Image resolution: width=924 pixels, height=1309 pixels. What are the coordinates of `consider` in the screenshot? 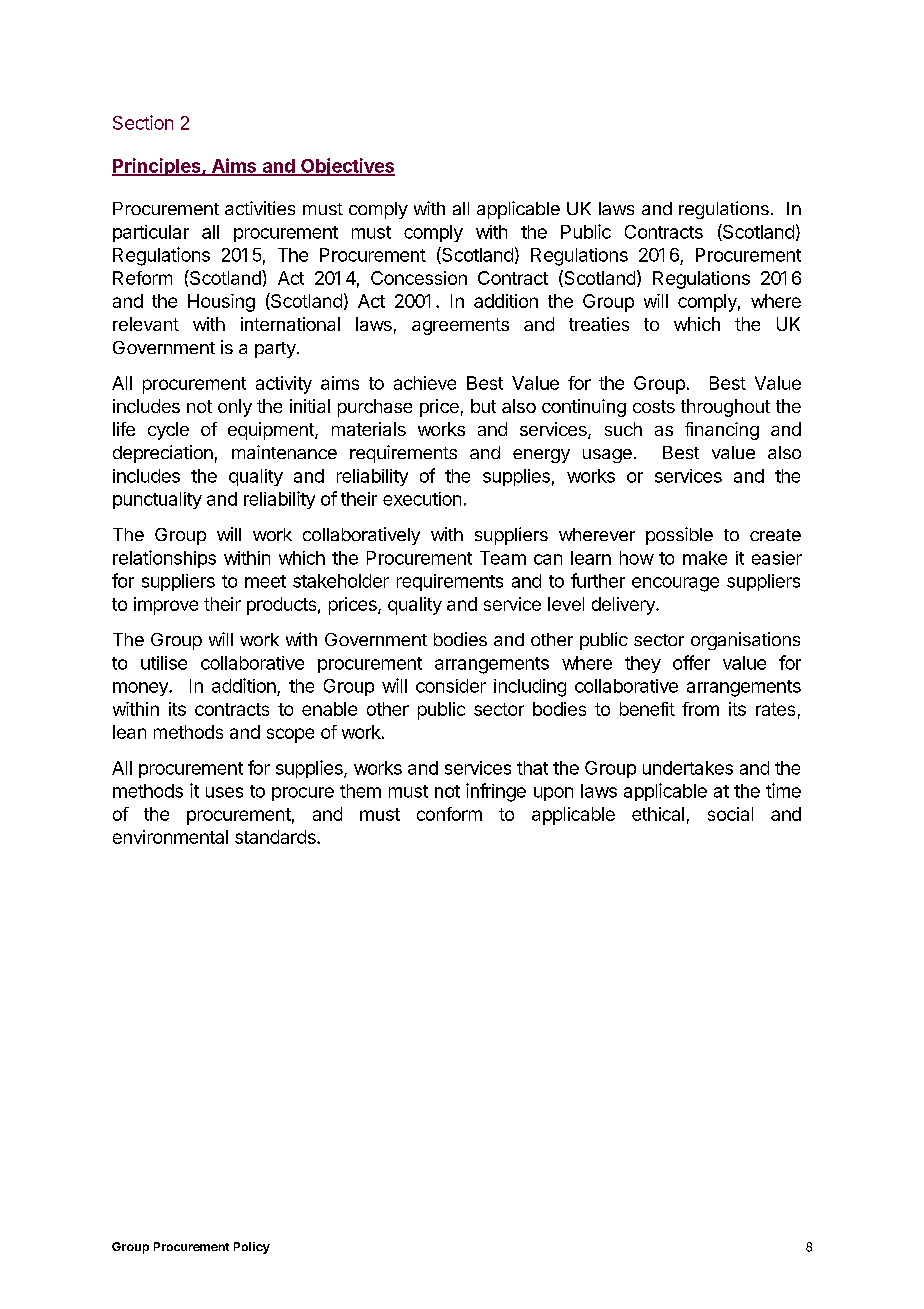 It's located at (451, 686).
